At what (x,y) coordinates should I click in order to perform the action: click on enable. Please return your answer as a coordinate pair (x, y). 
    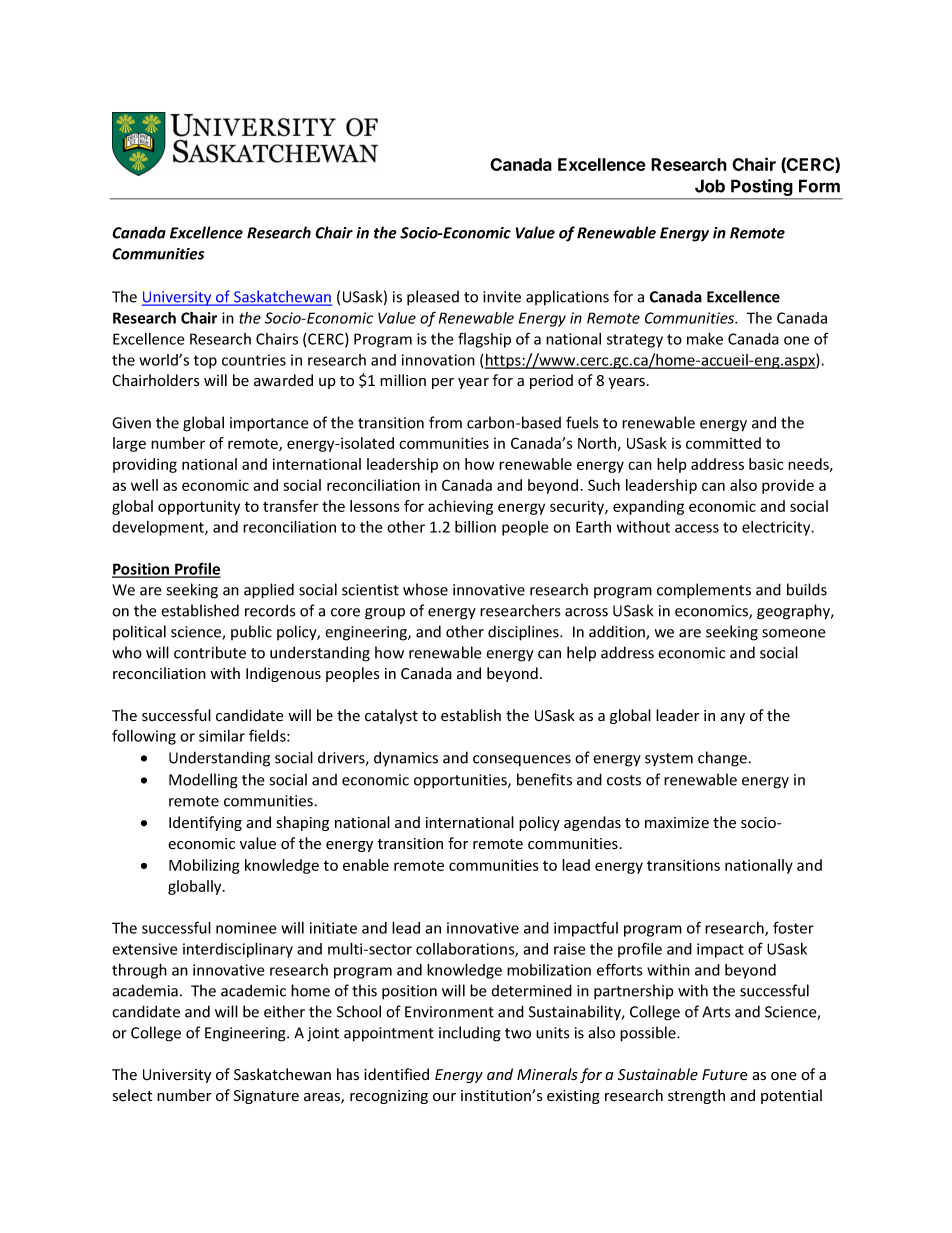
    Looking at the image, I should click on (366, 865).
